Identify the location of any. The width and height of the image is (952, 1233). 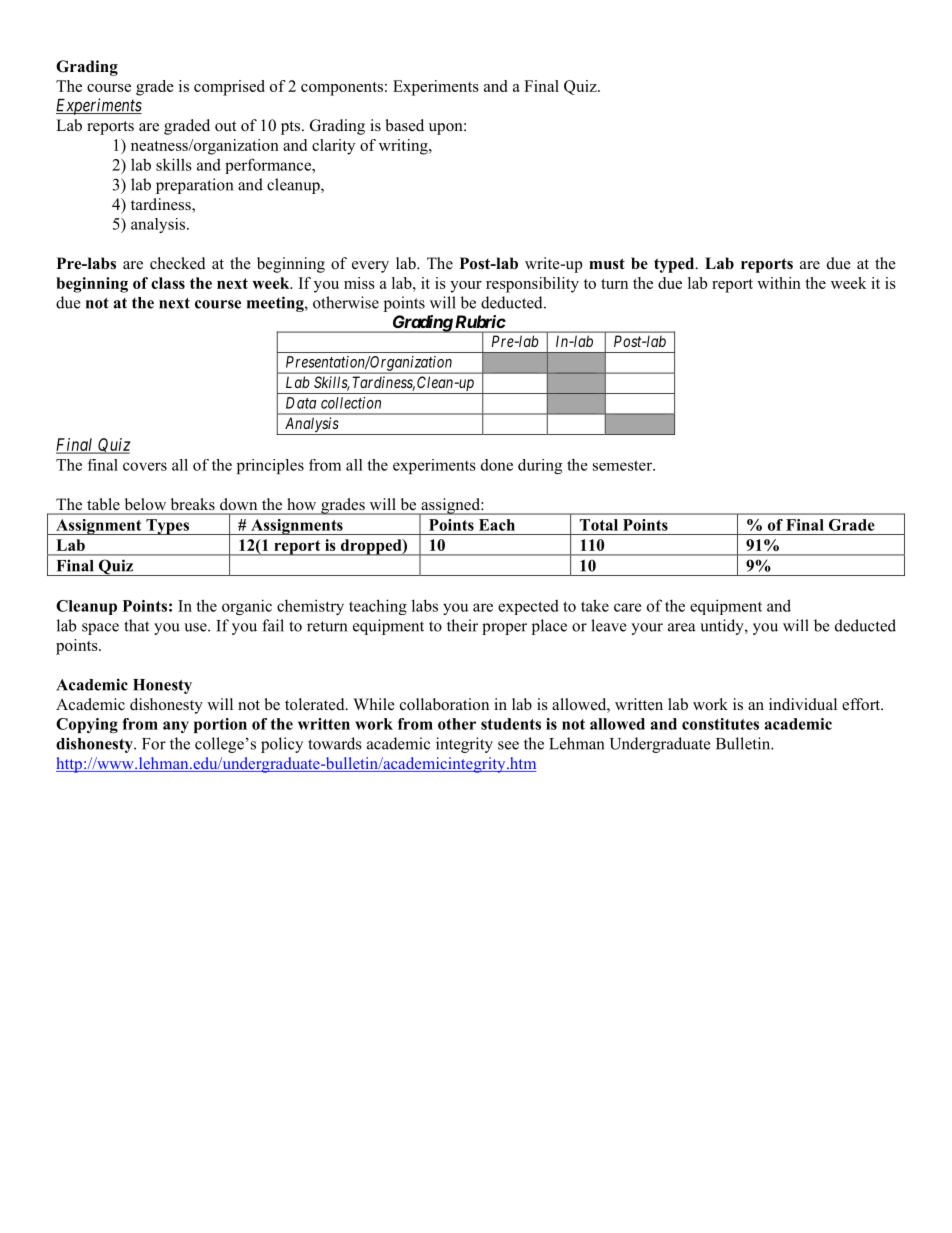
(176, 727).
